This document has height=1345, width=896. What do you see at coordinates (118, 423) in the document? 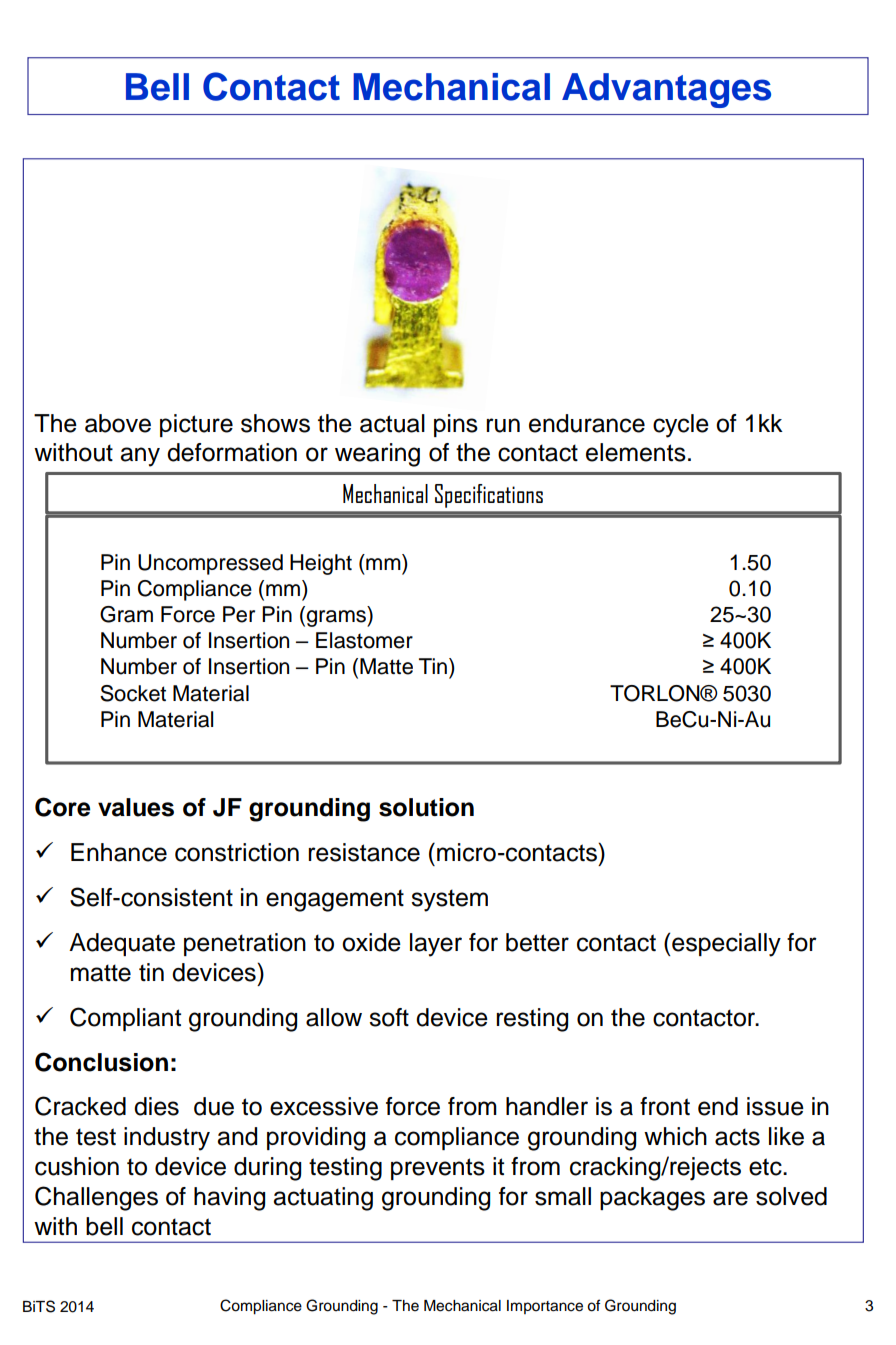
I see `above` at bounding box center [118, 423].
